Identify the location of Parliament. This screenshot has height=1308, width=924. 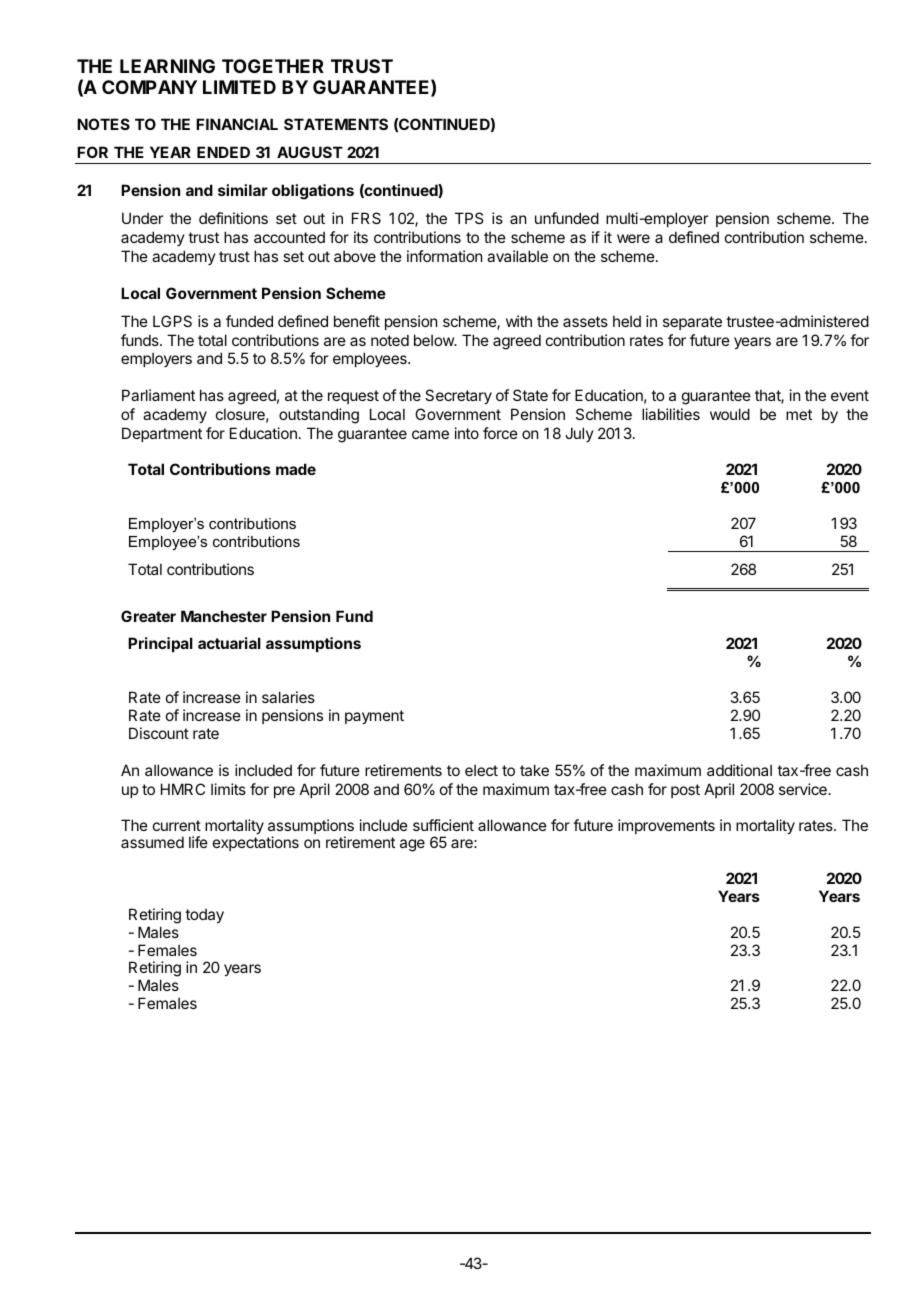
(158, 395).
